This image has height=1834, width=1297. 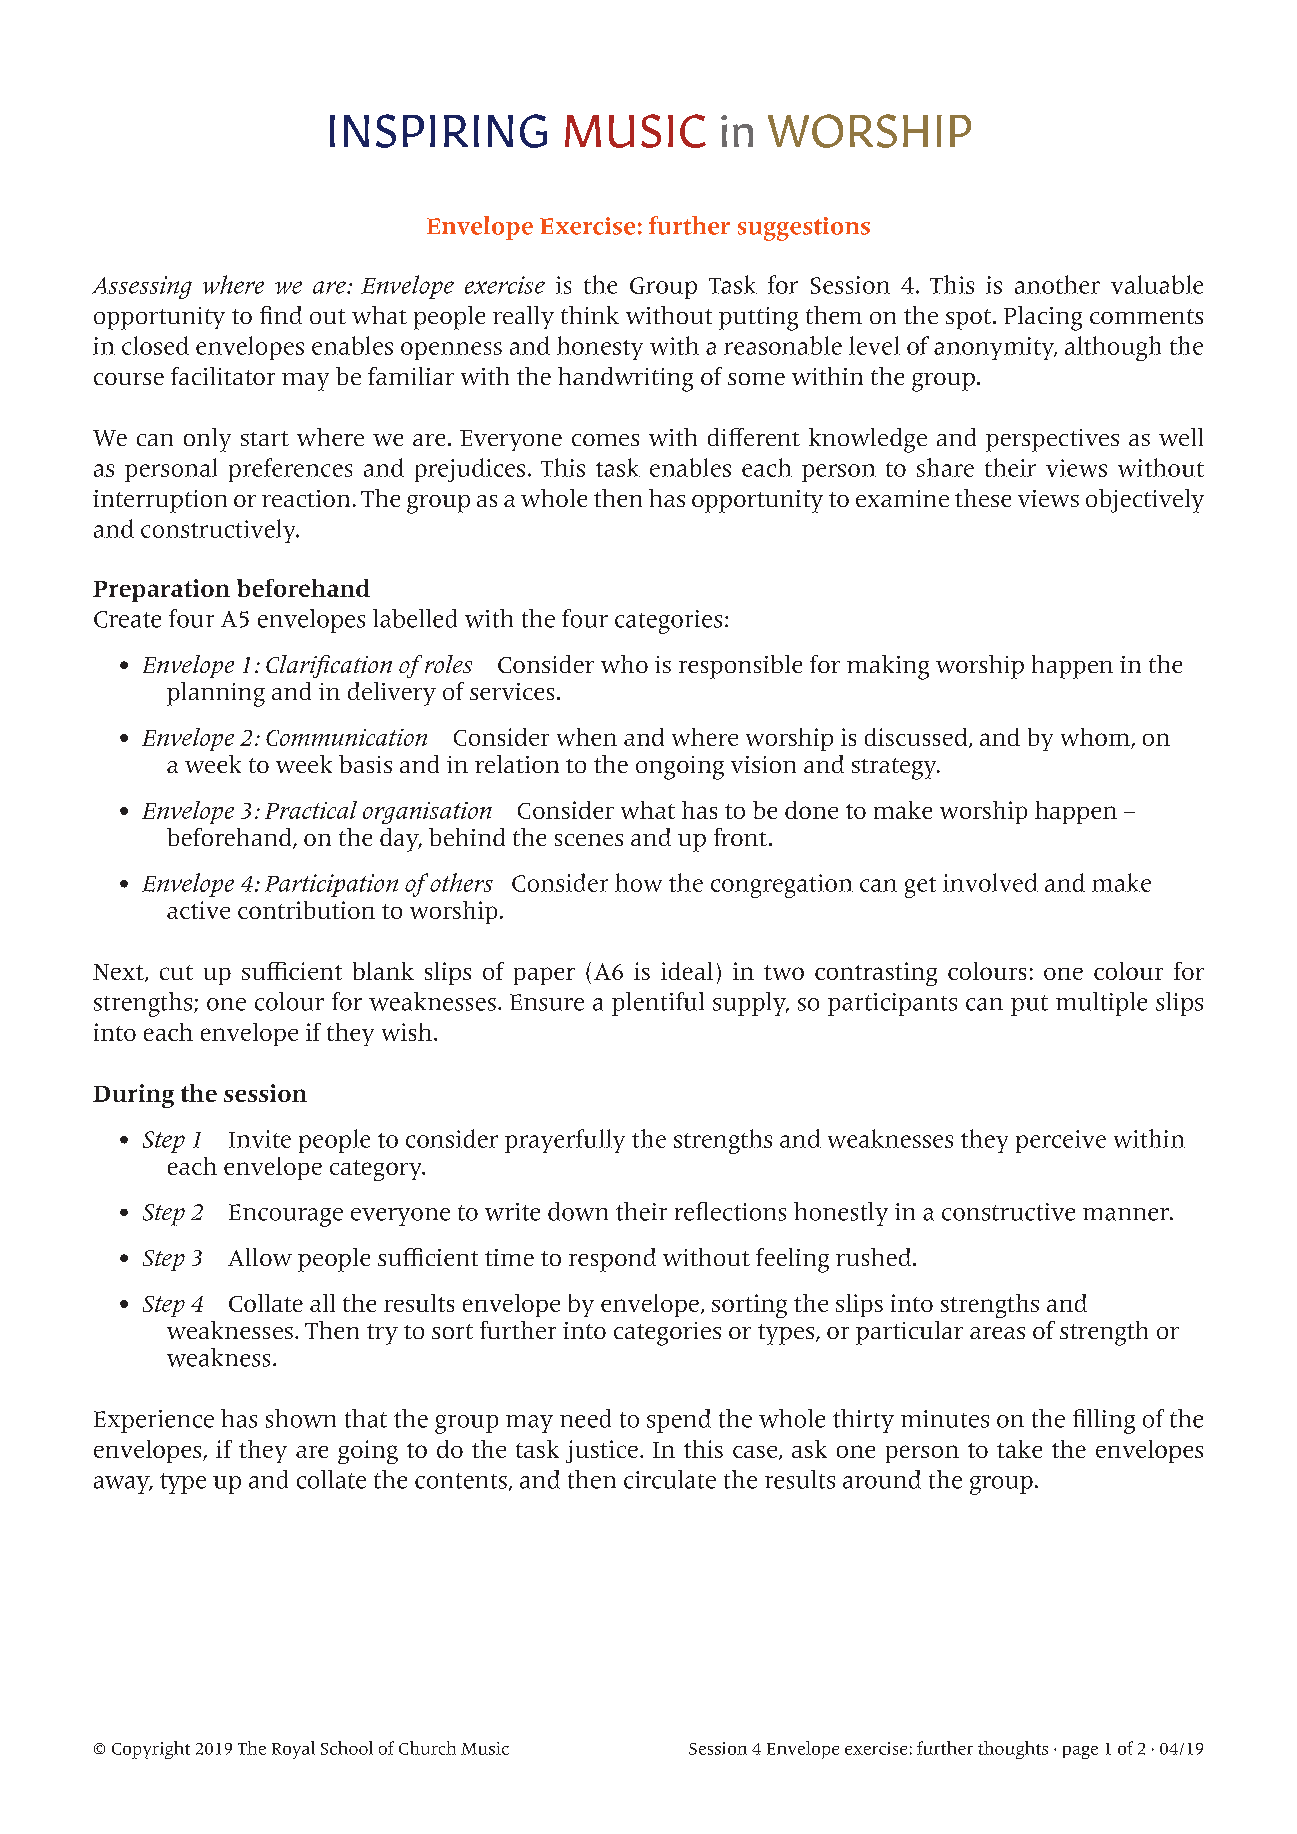 What do you see at coordinates (427, 1748) in the image?
I see `Church` at bounding box center [427, 1748].
